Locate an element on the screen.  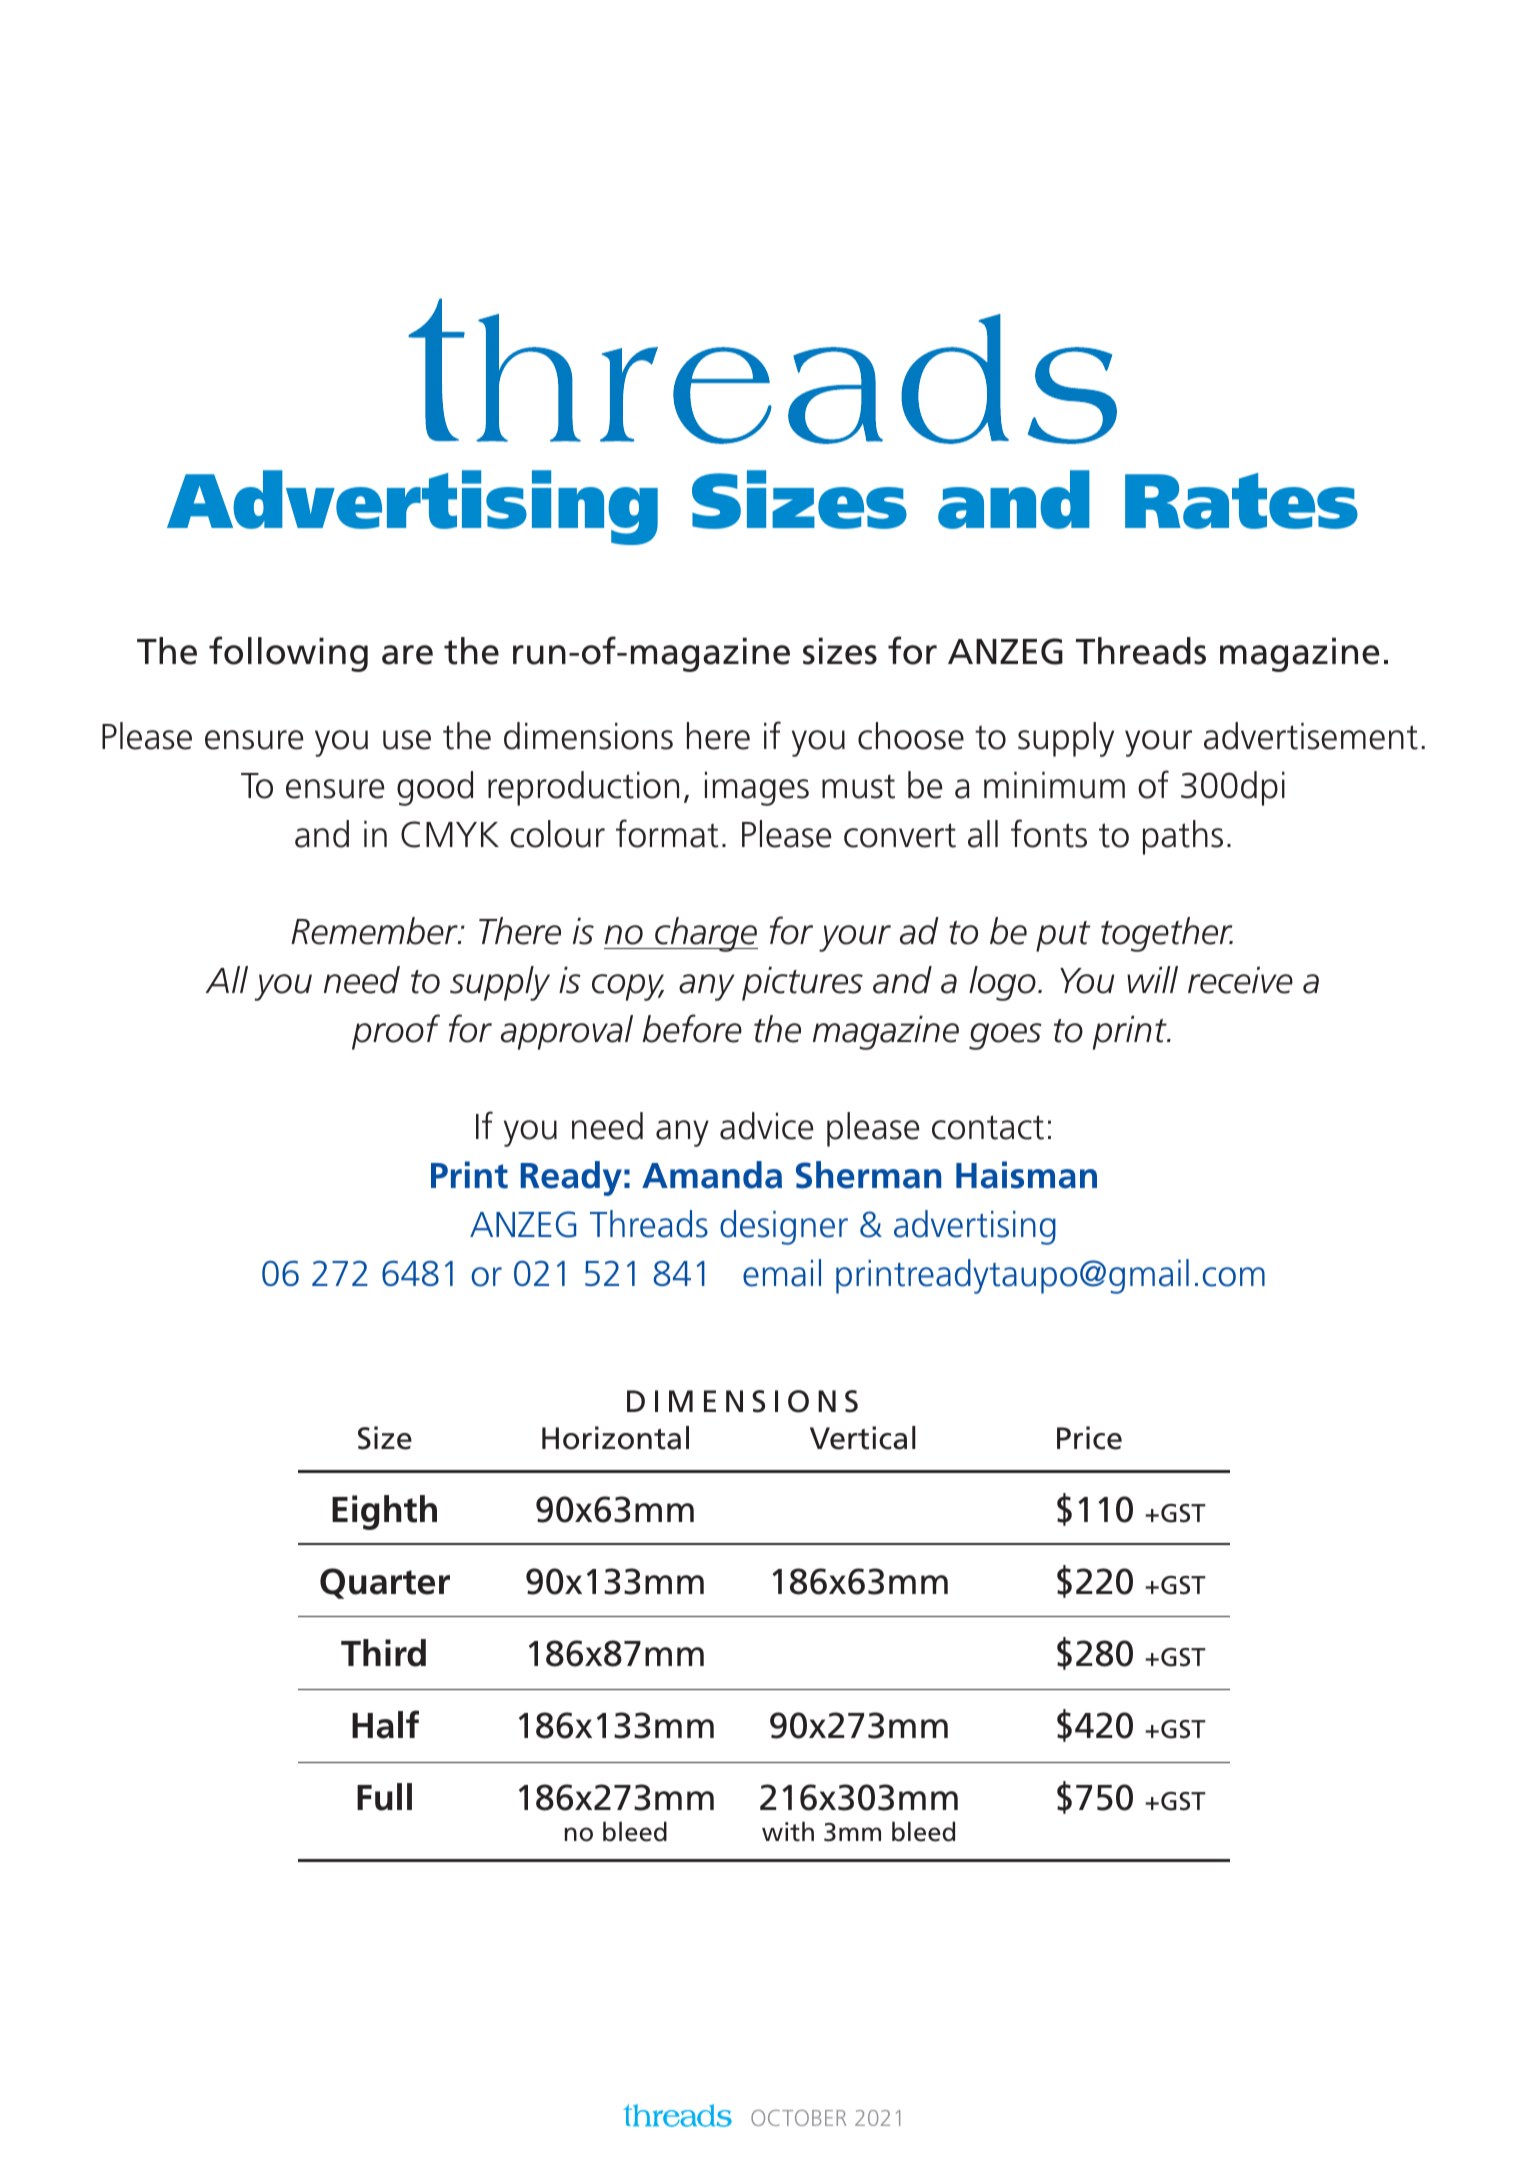
Full is located at coordinates (384, 1797).
